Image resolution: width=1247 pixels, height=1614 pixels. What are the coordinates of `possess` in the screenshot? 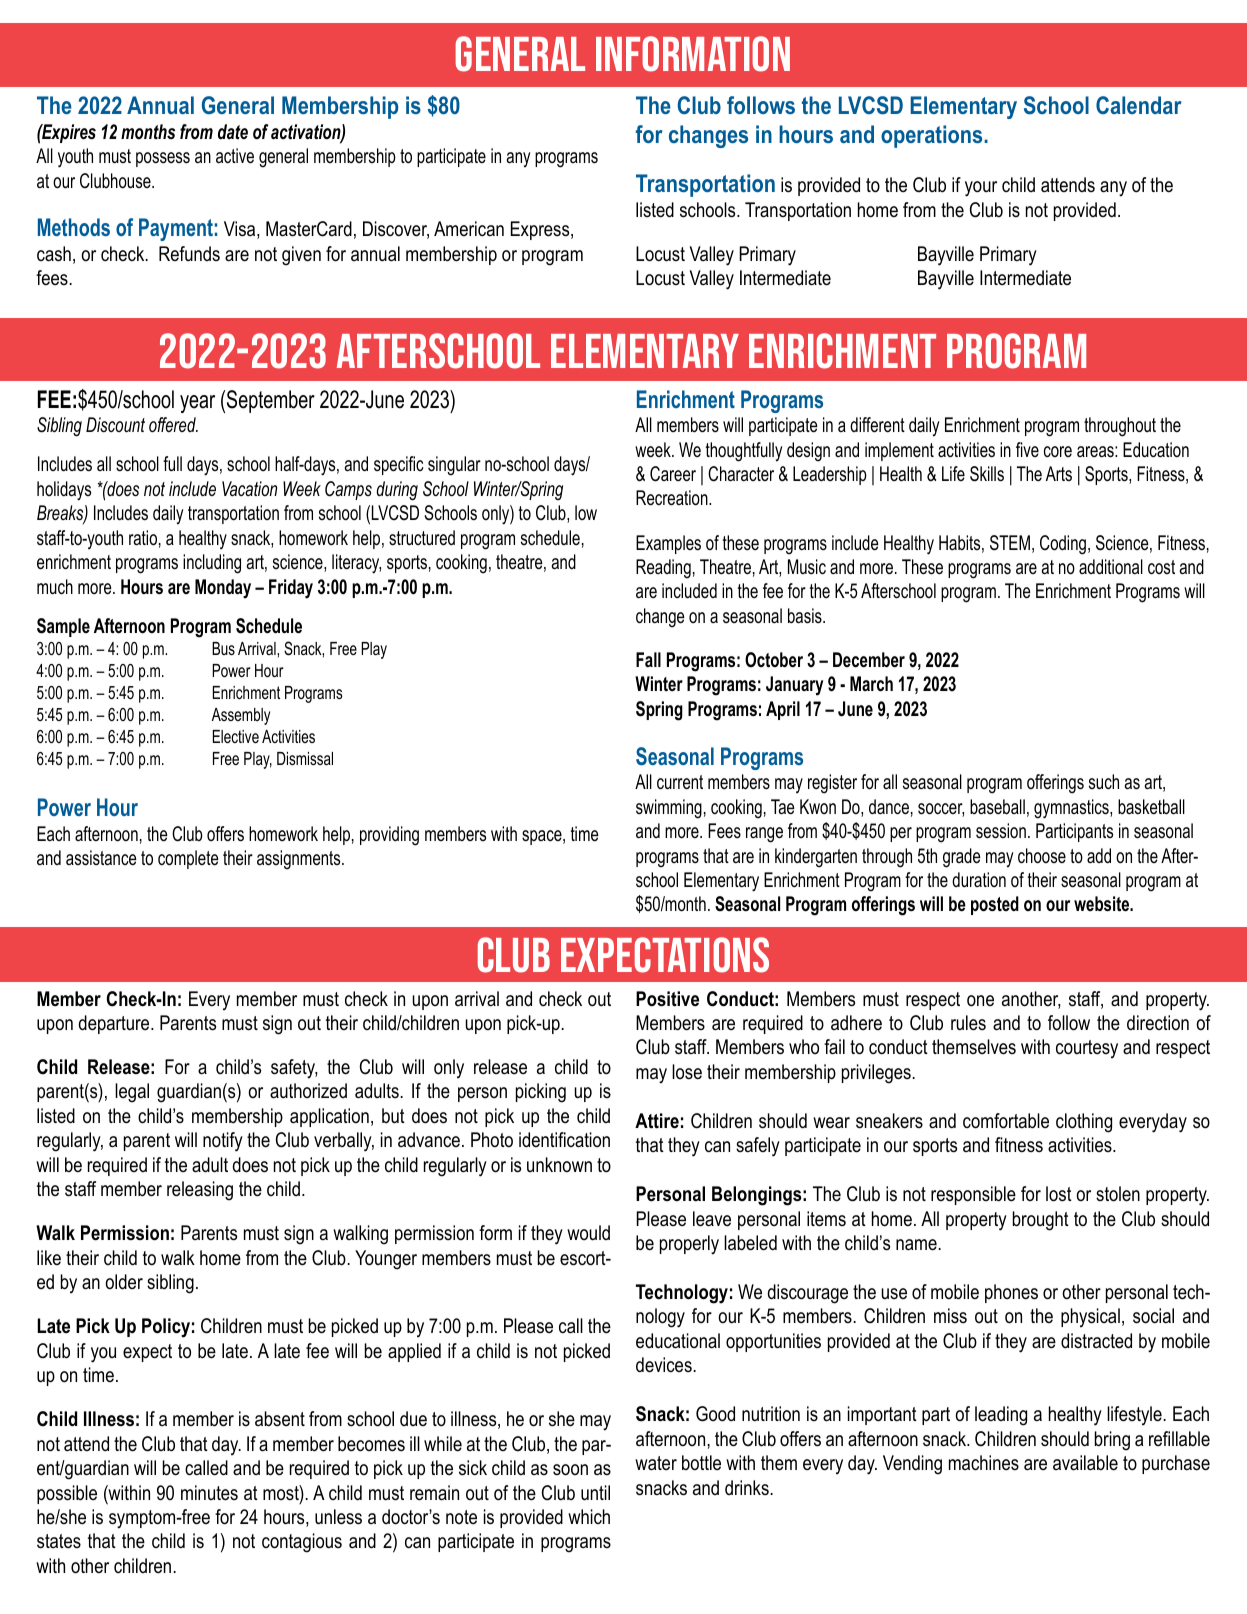 It's located at (163, 159).
